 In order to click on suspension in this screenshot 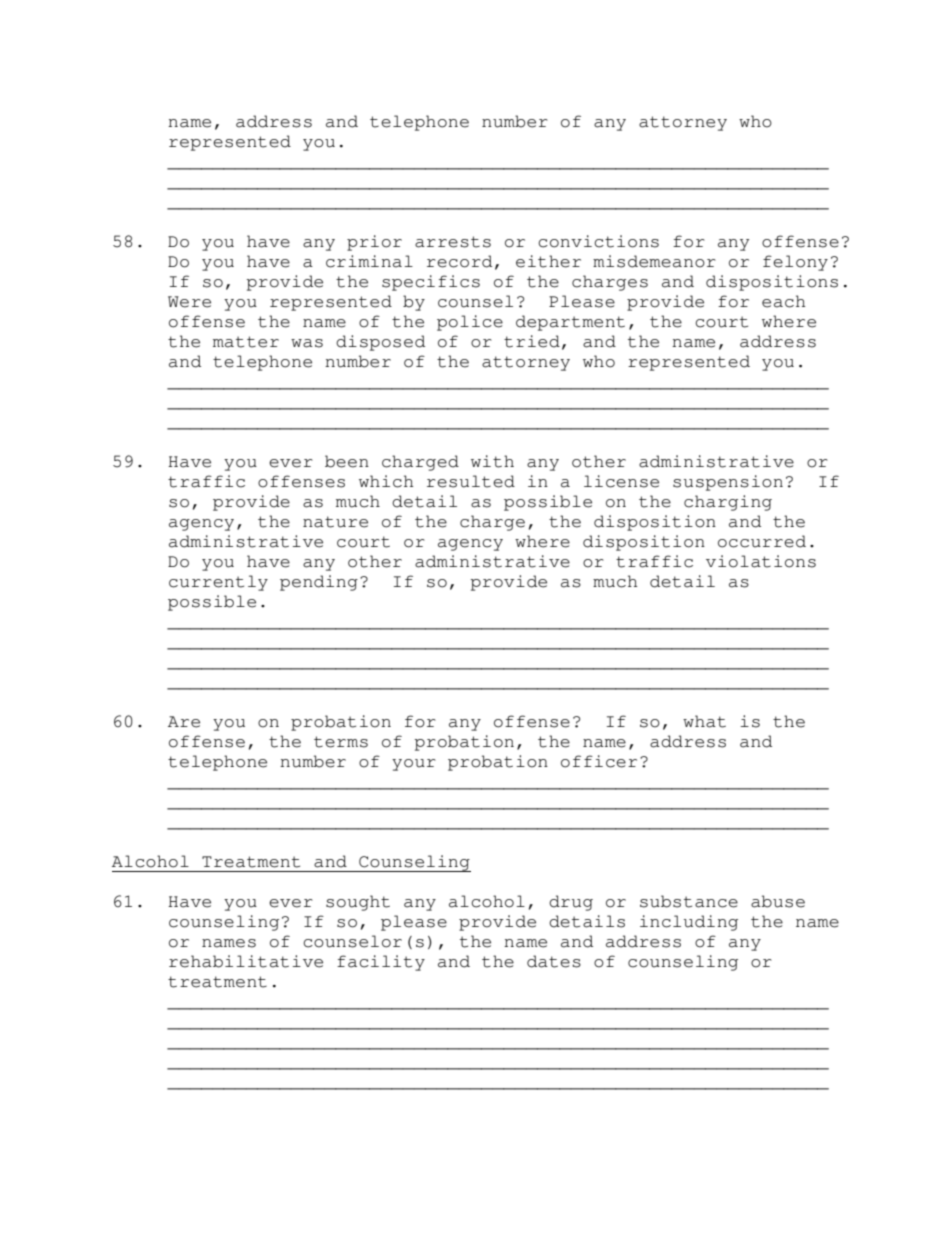, I will do `click(728, 483)`.
